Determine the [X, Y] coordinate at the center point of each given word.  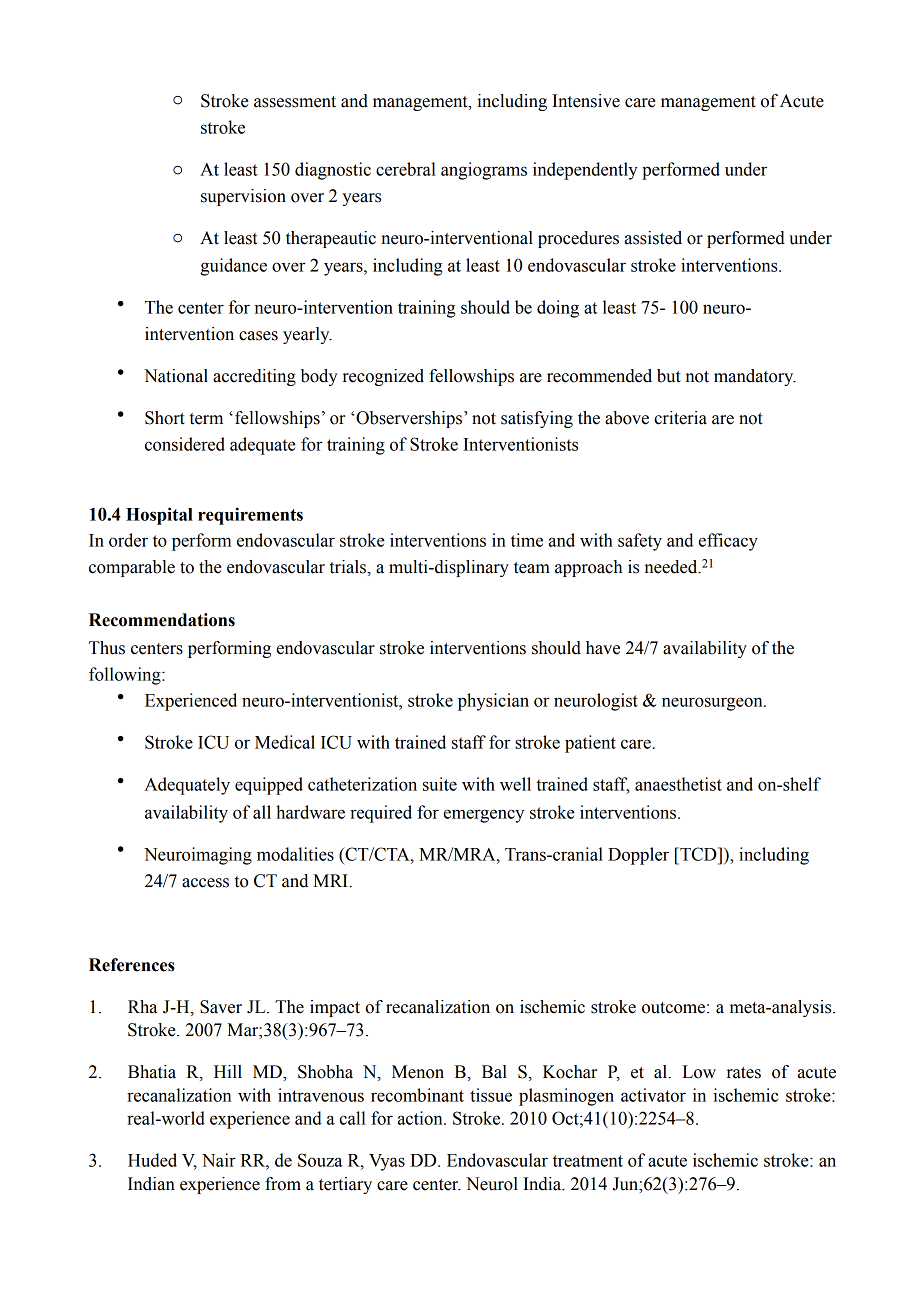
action [421, 1118]
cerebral [406, 169]
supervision [243, 197]
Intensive [586, 101]
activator [653, 1095]
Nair [219, 1160]
